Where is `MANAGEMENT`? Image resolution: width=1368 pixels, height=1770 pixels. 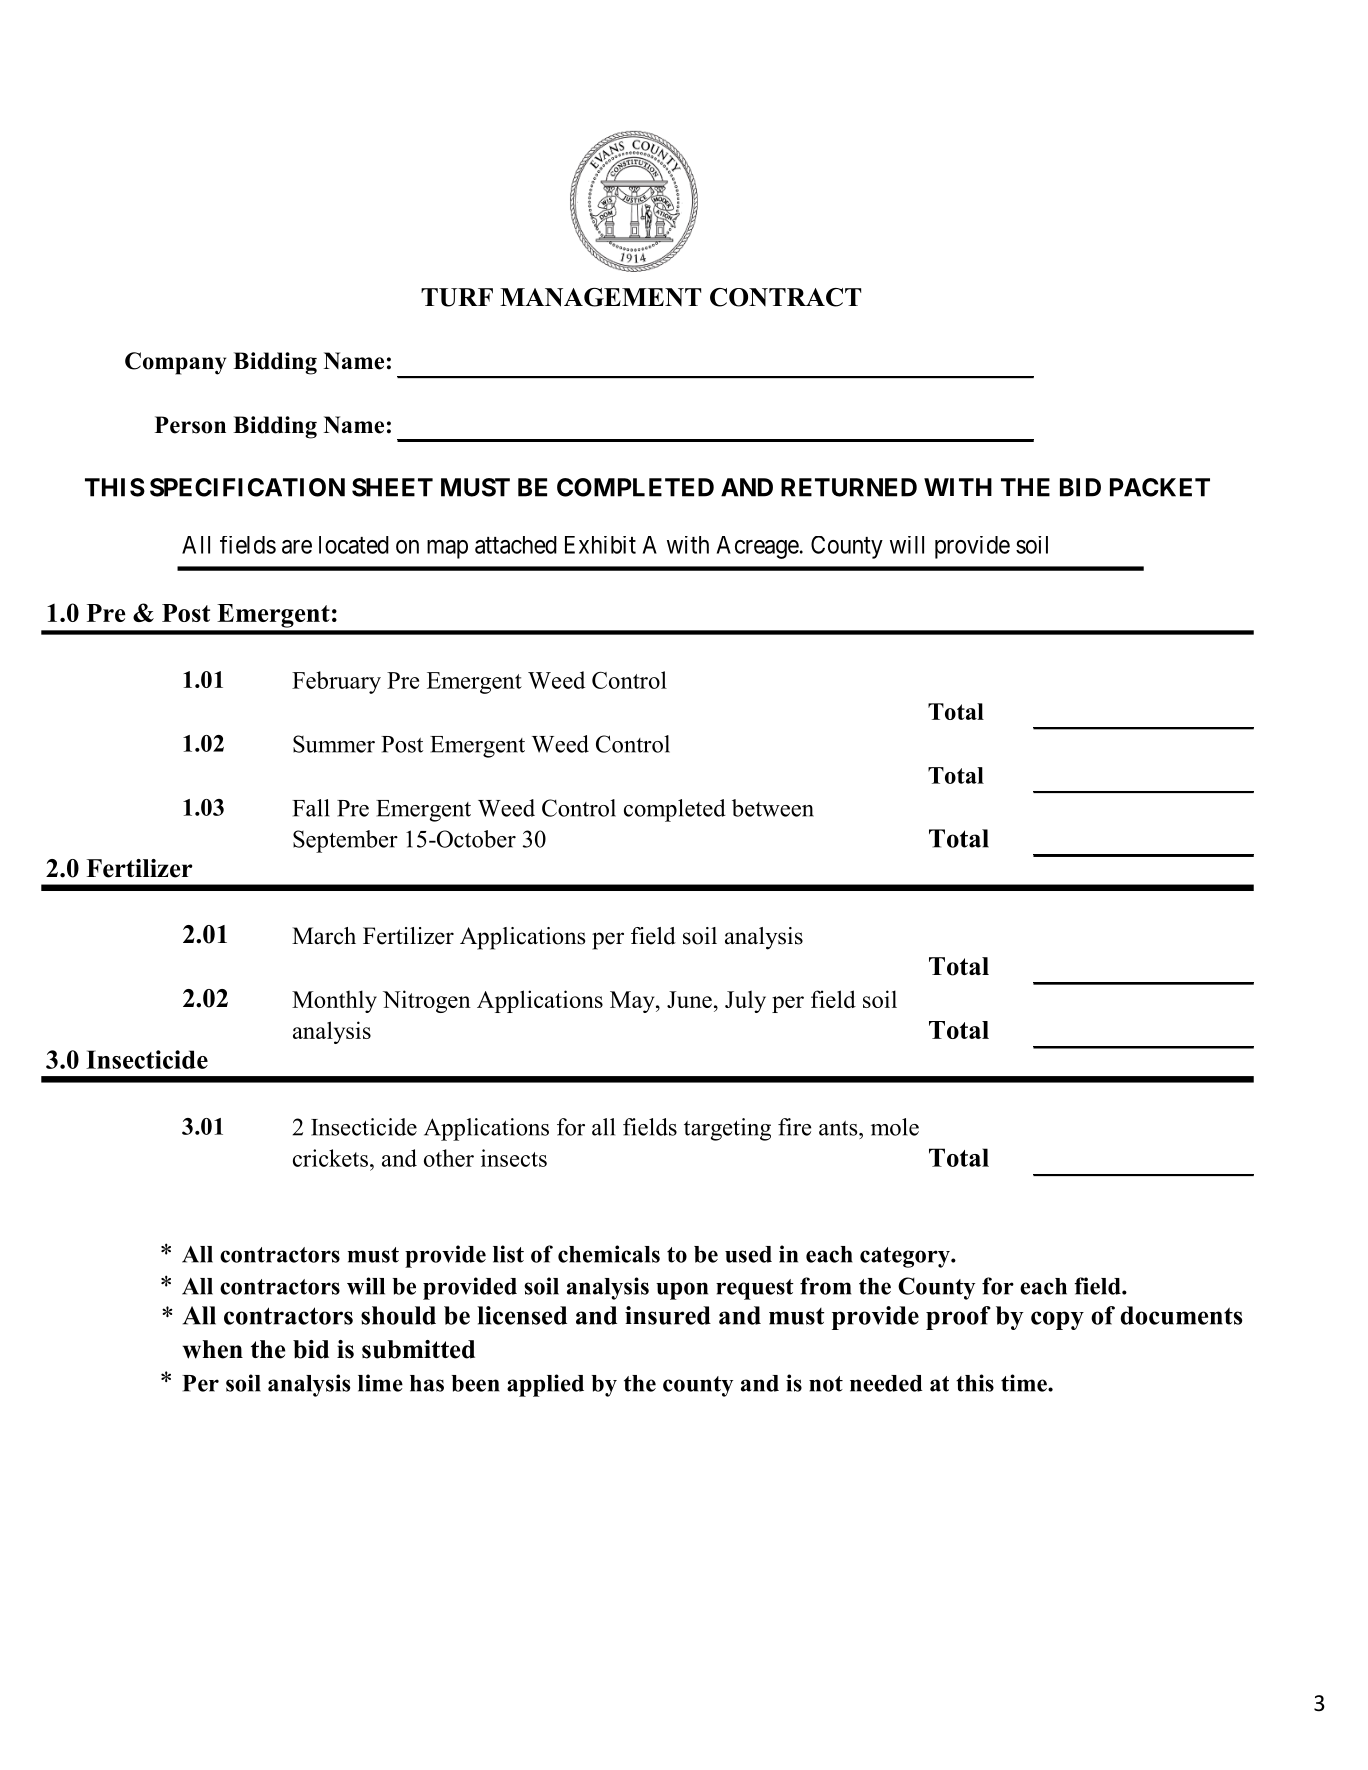 MANAGEMENT is located at coordinates (600, 297).
